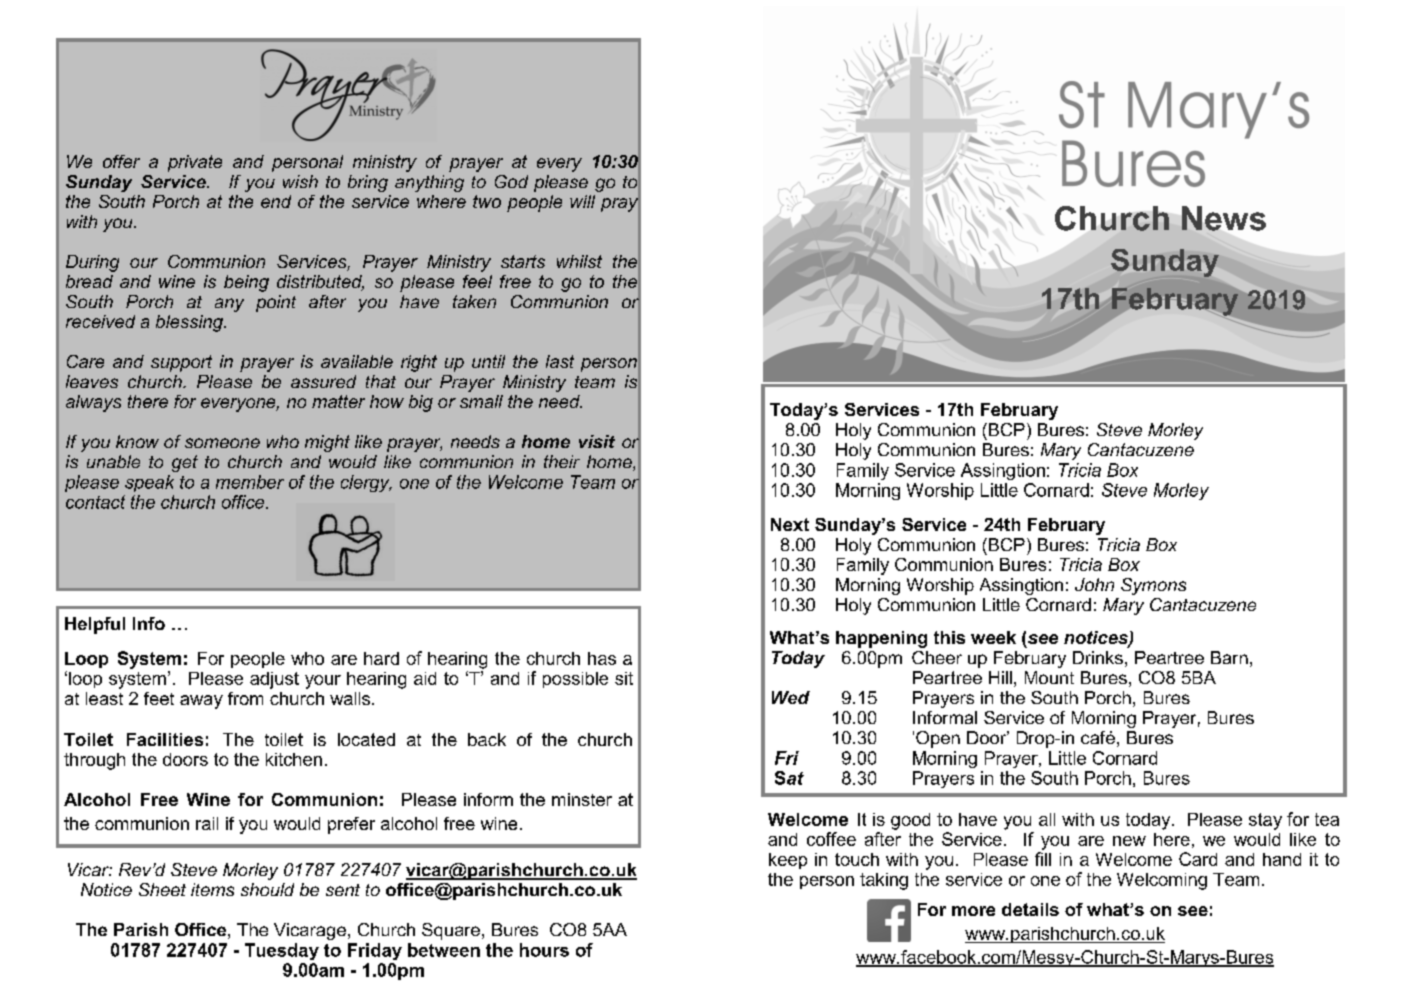  Describe the element at coordinates (282, 951) in the page. I see `Tuesday` at that location.
